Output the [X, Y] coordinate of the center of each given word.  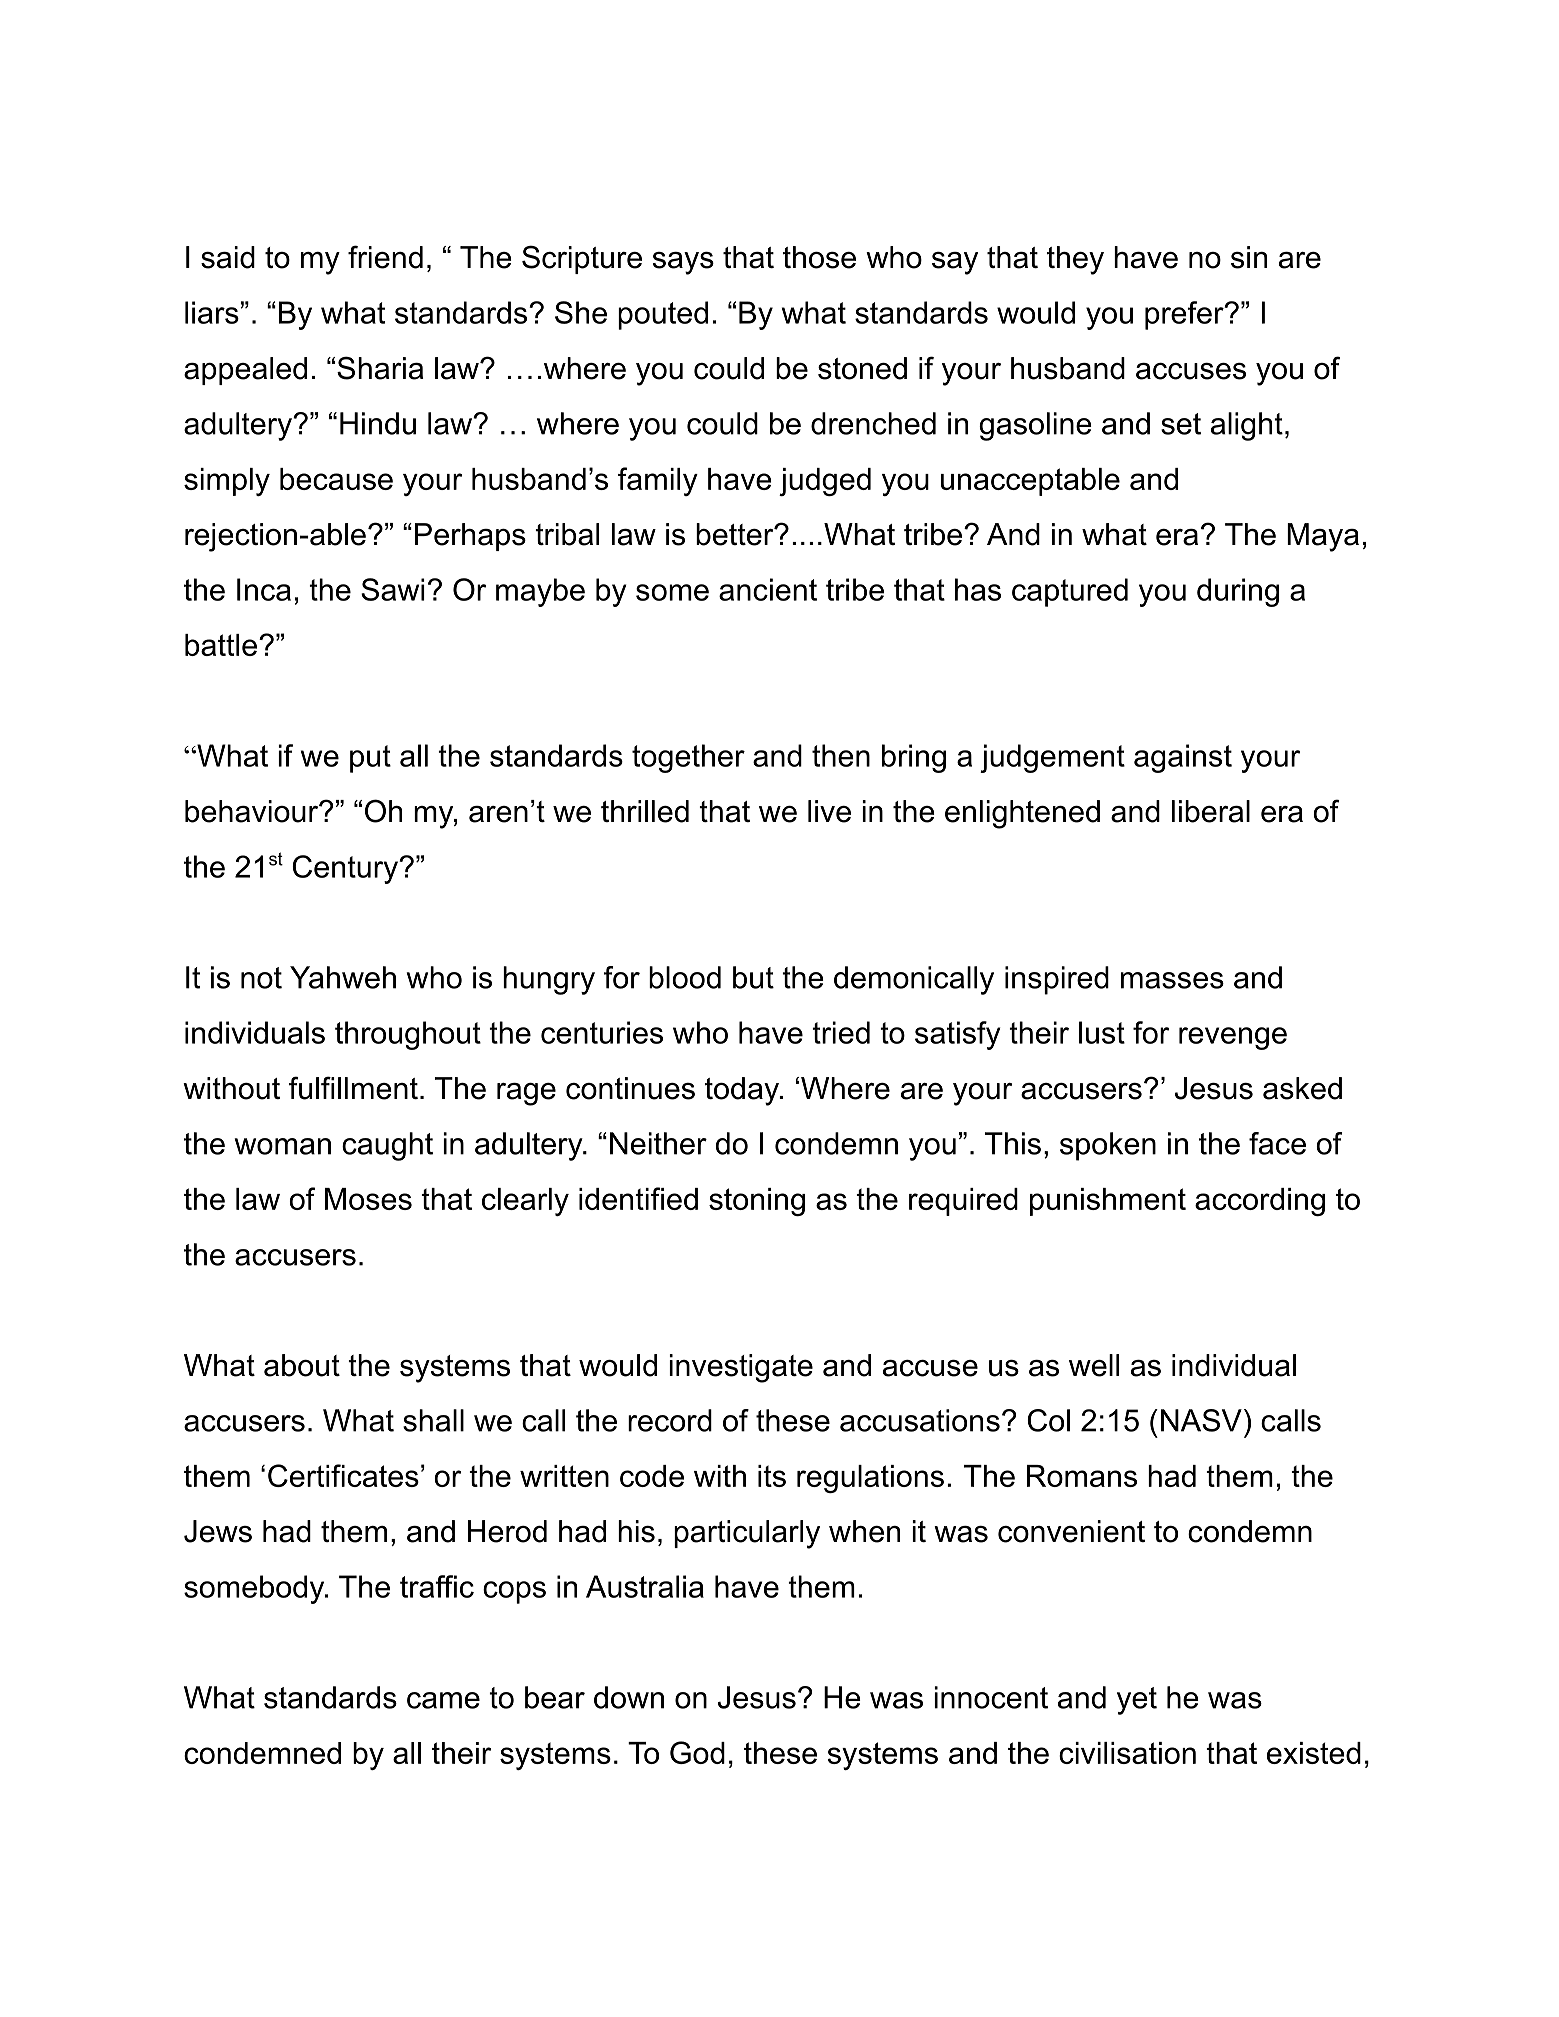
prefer [1185, 315]
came [443, 1700]
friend [385, 257]
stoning [757, 1202]
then [841, 755]
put [370, 759]
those [819, 257]
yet [1137, 1701]
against [1183, 758]
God [697, 1752]
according [1260, 1202]
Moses [368, 1199]
